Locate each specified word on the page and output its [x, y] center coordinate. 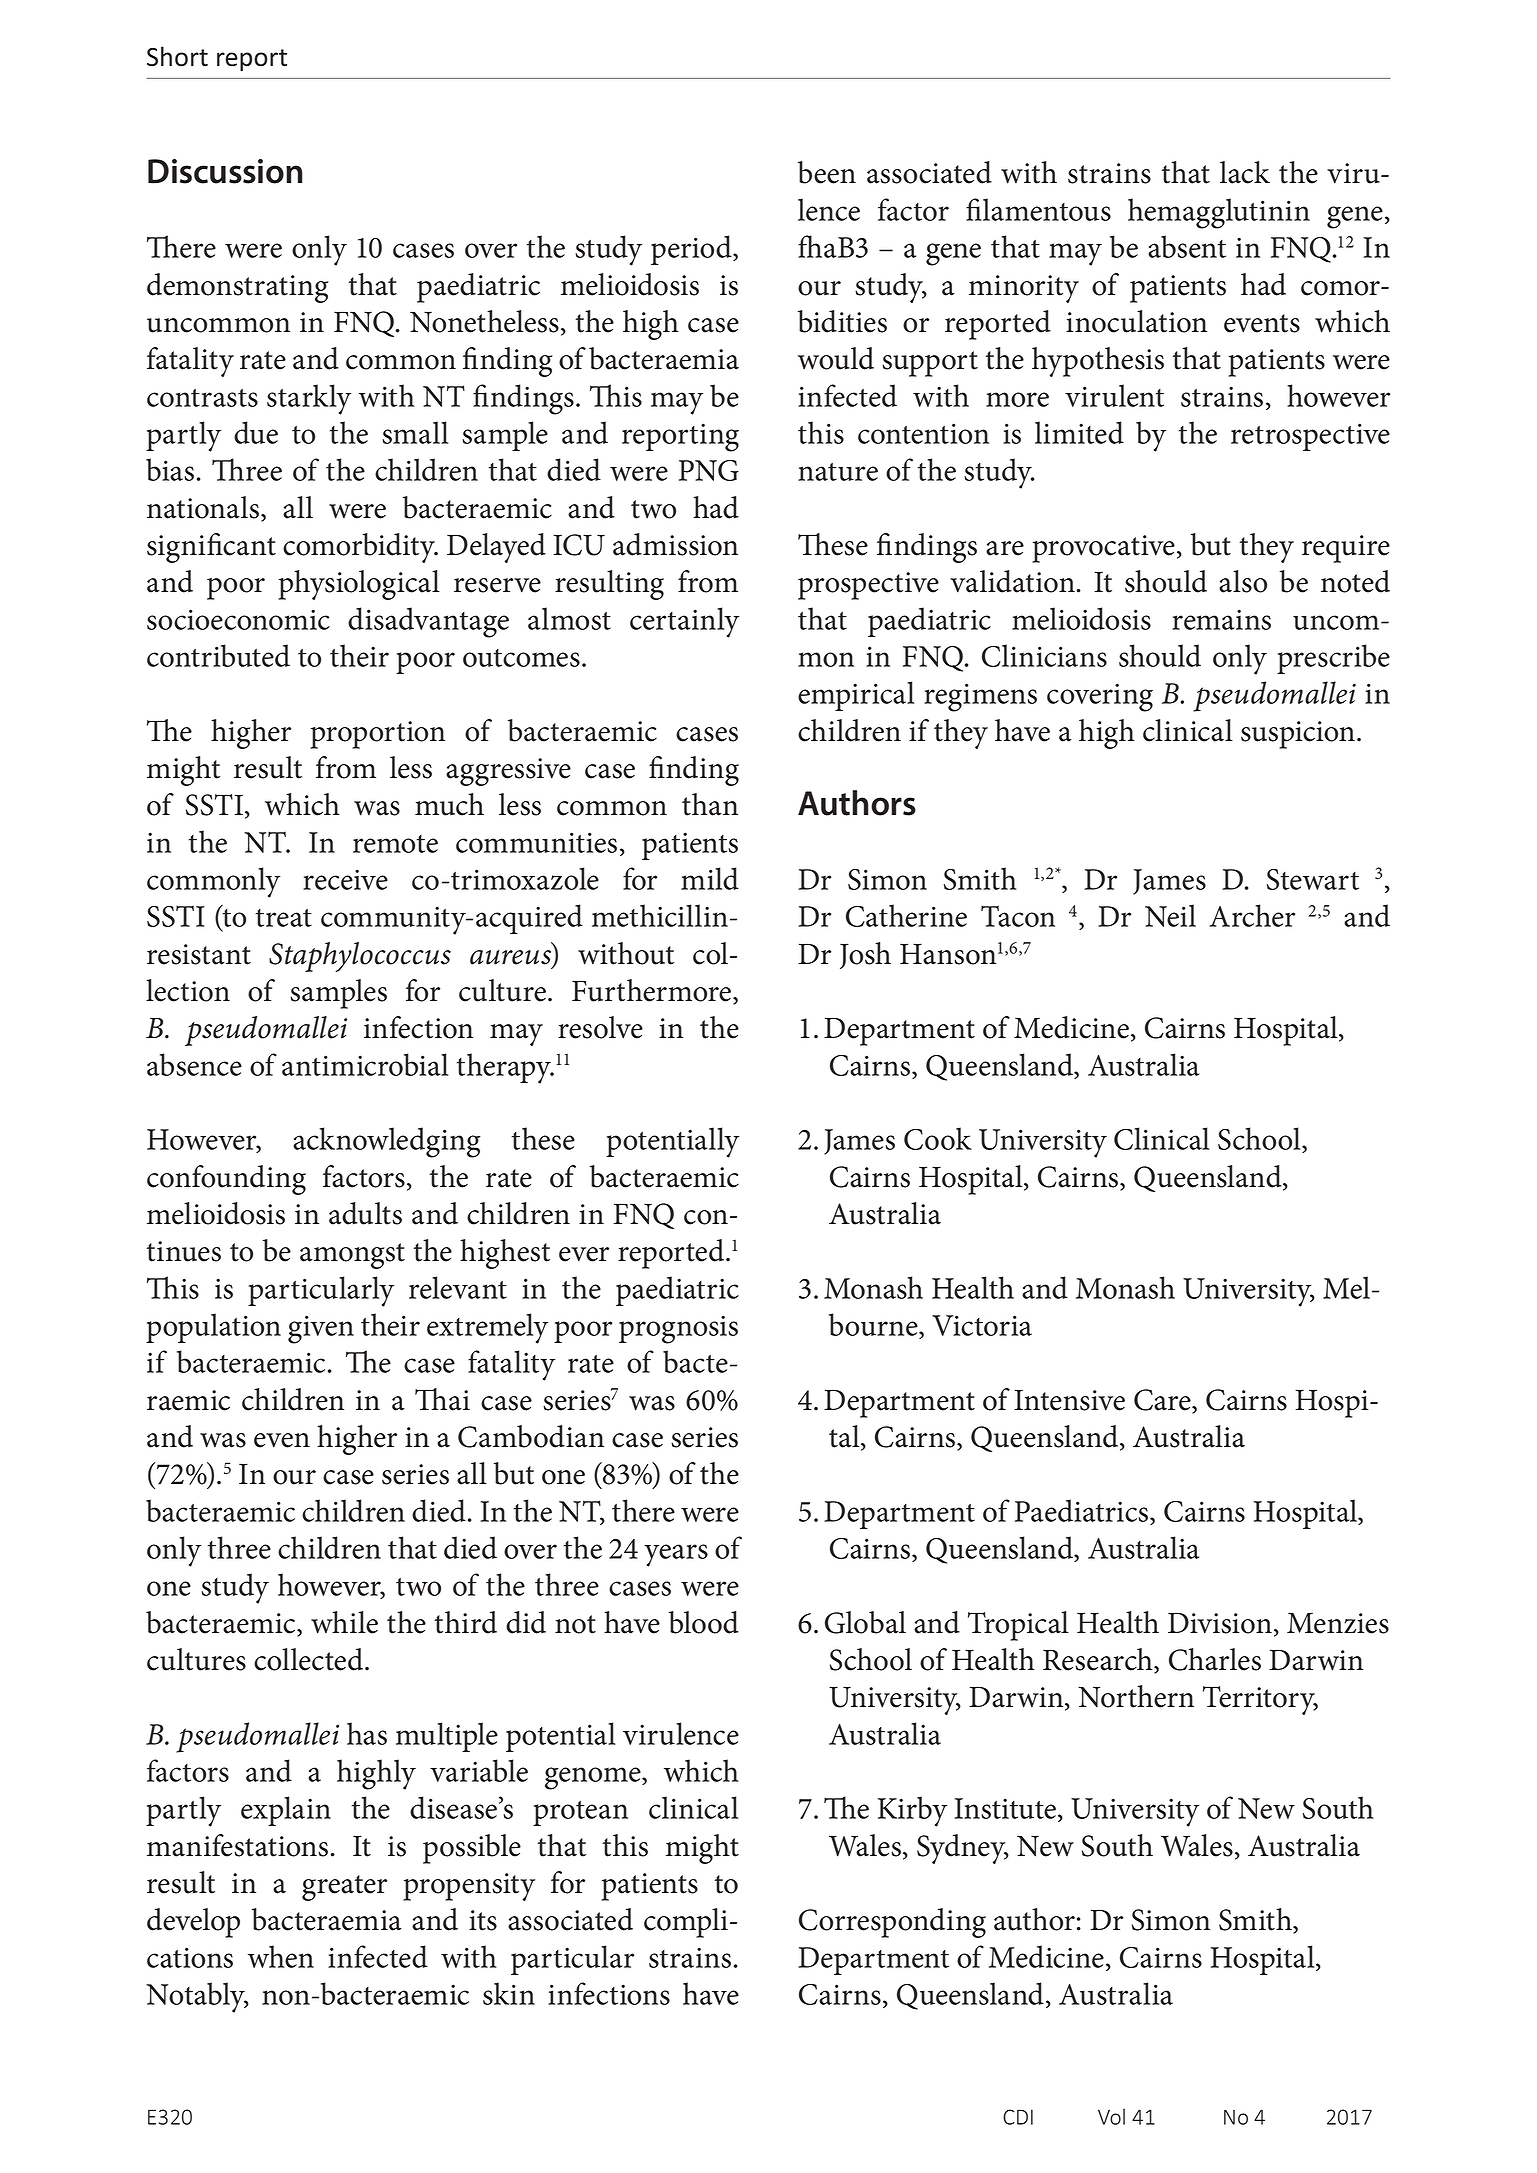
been [827, 172]
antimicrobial [365, 1064]
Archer [1252, 915]
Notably [197, 1997]
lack [1245, 172]
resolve [600, 1027]
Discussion [225, 171]
